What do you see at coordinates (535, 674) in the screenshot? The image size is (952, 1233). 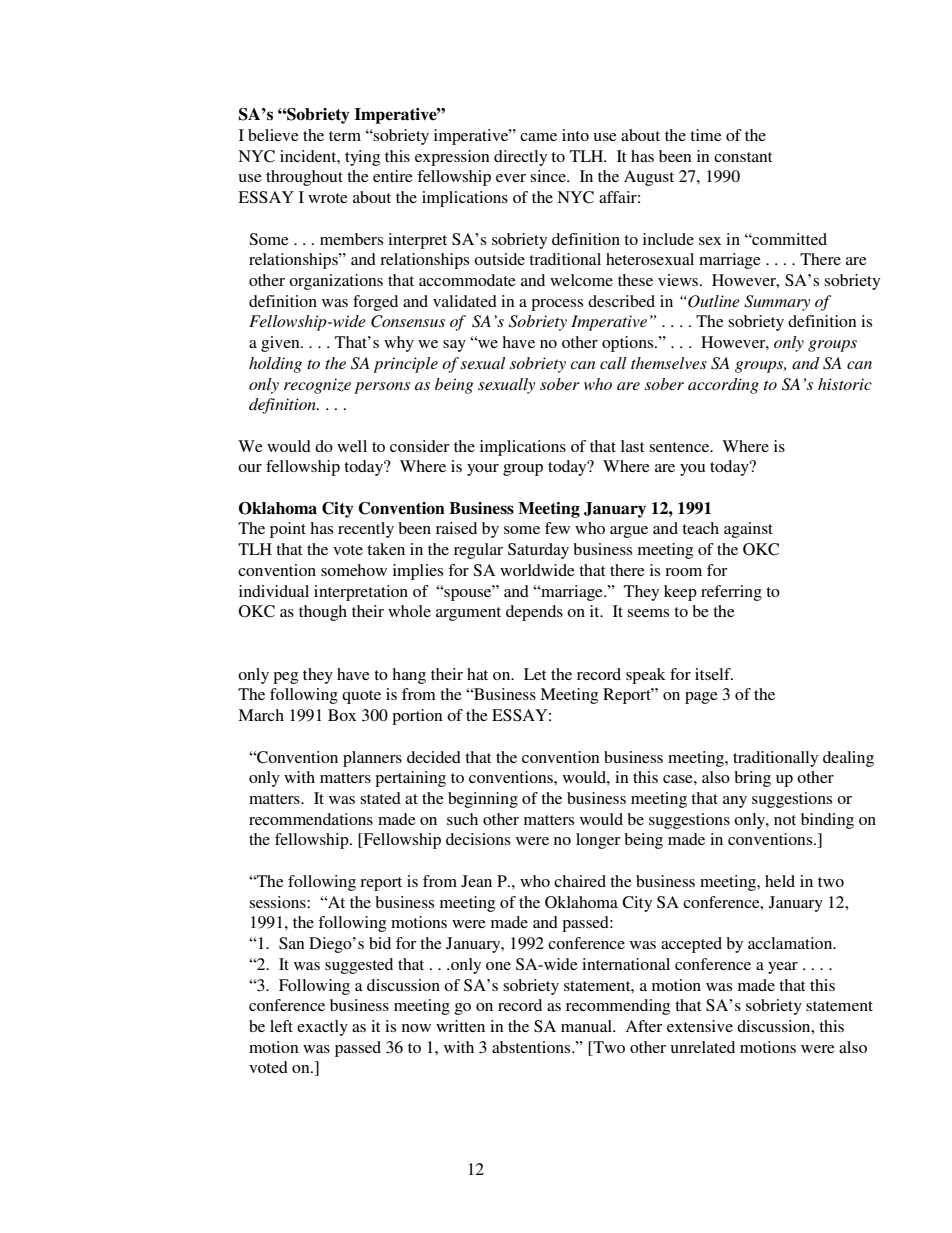 I see `Let` at bounding box center [535, 674].
